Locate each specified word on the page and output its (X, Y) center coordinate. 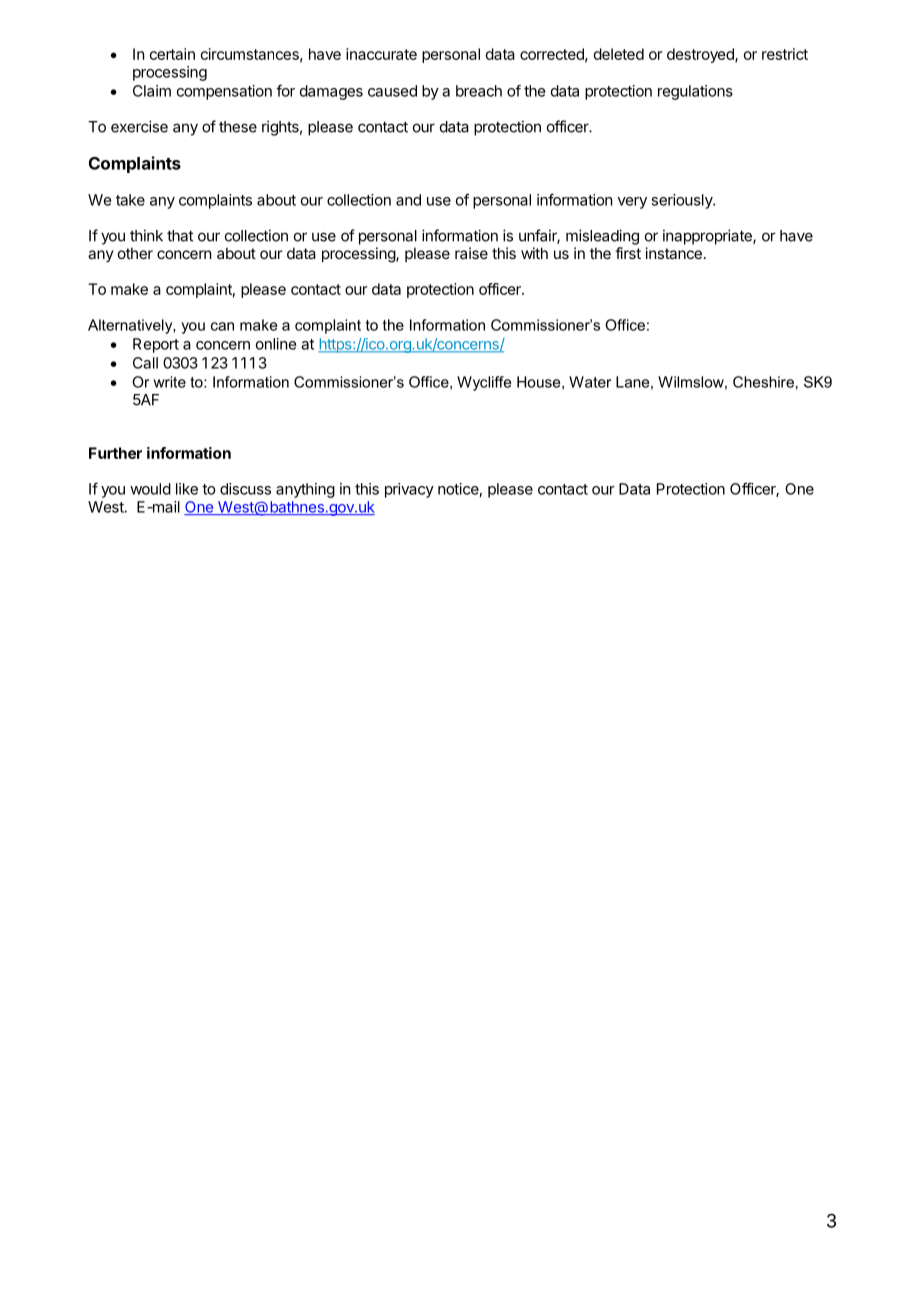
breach (479, 91)
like (187, 489)
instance (674, 253)
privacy (409, 490)
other (135, 253)
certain (172, 54)
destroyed (701, 55)
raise (471, 253)
